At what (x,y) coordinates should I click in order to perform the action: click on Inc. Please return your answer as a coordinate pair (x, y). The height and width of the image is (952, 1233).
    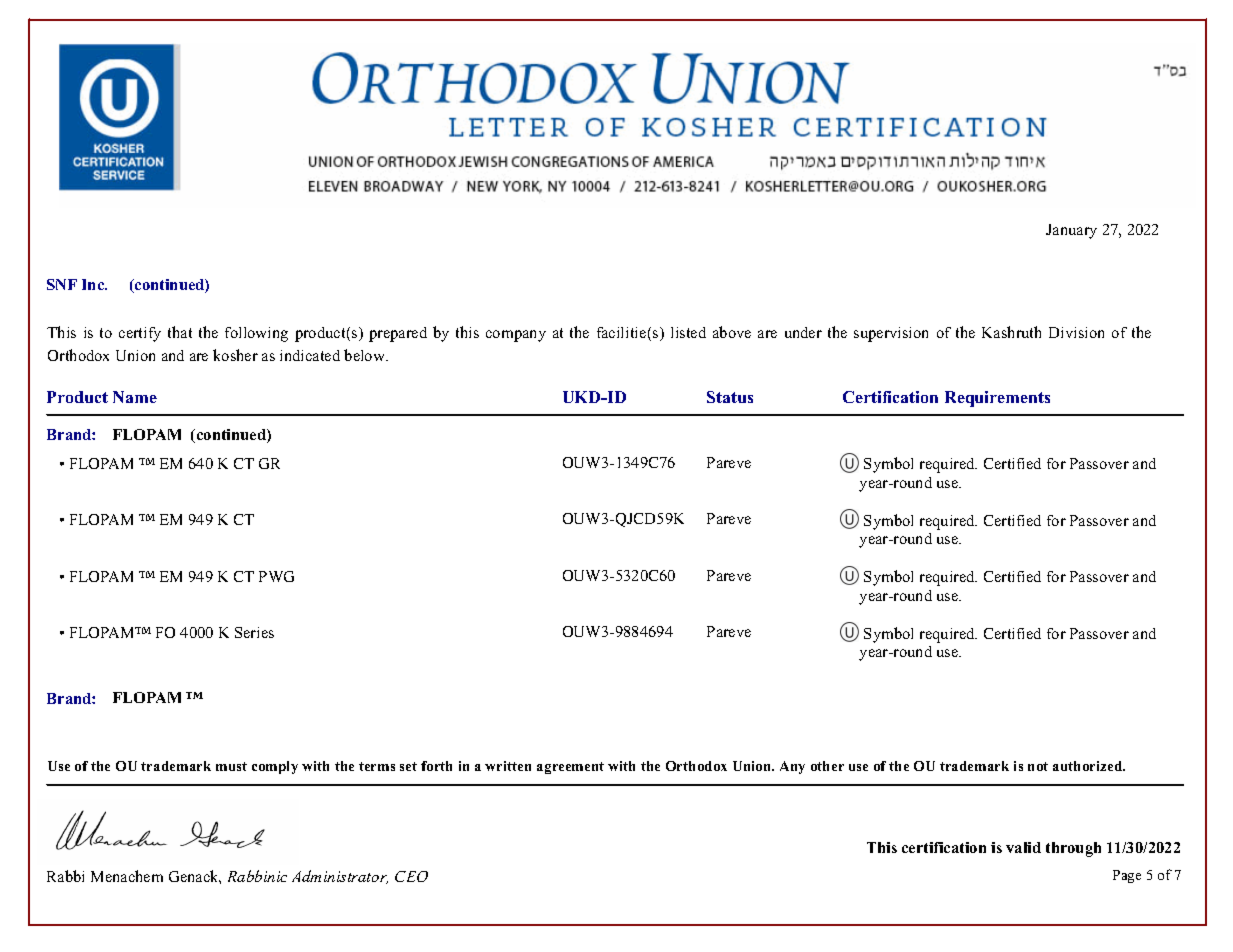
    Looking at the image, I should click on (94, 284).
